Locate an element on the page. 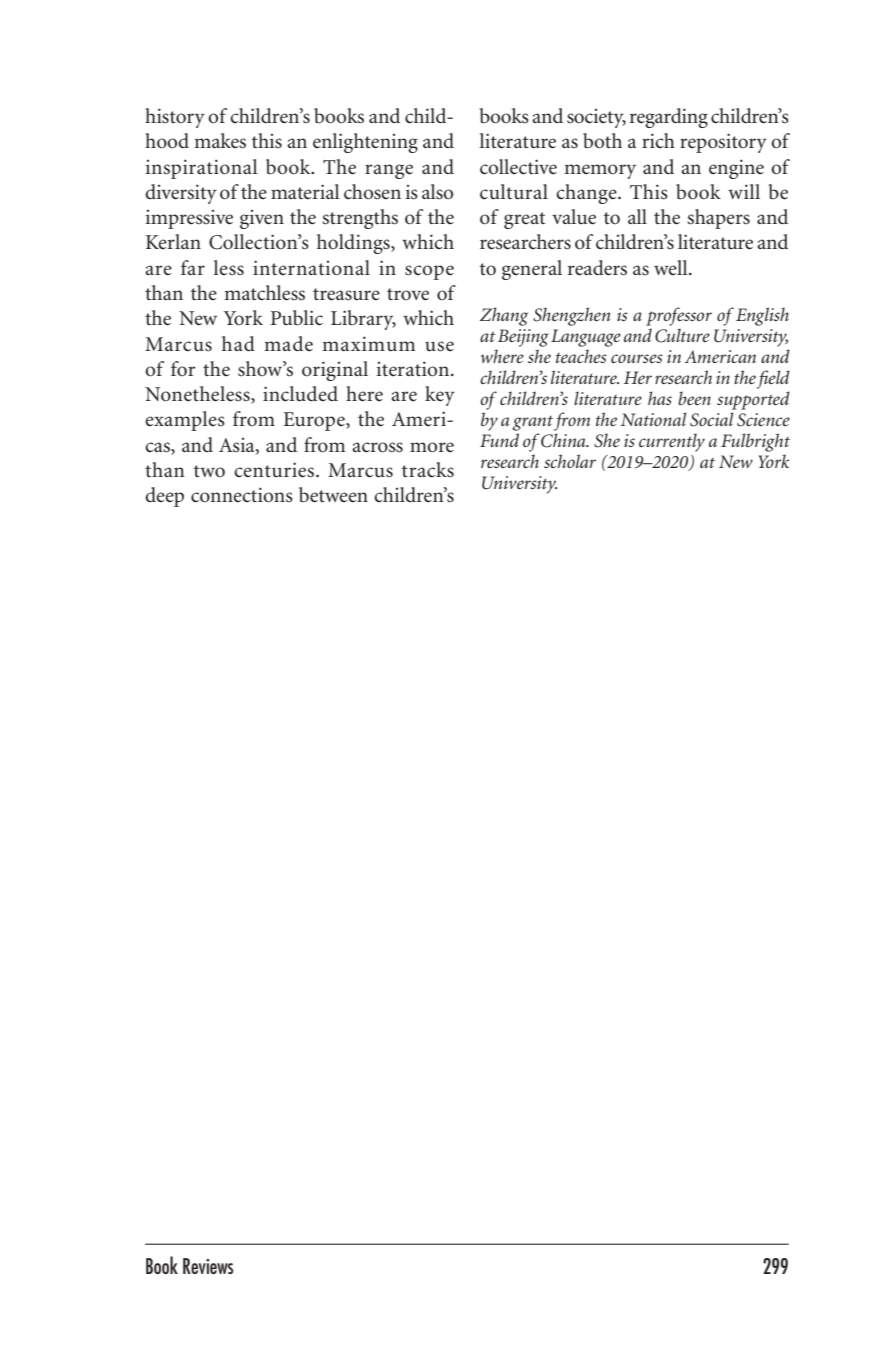  currently is located at coordinates (672, 442).
